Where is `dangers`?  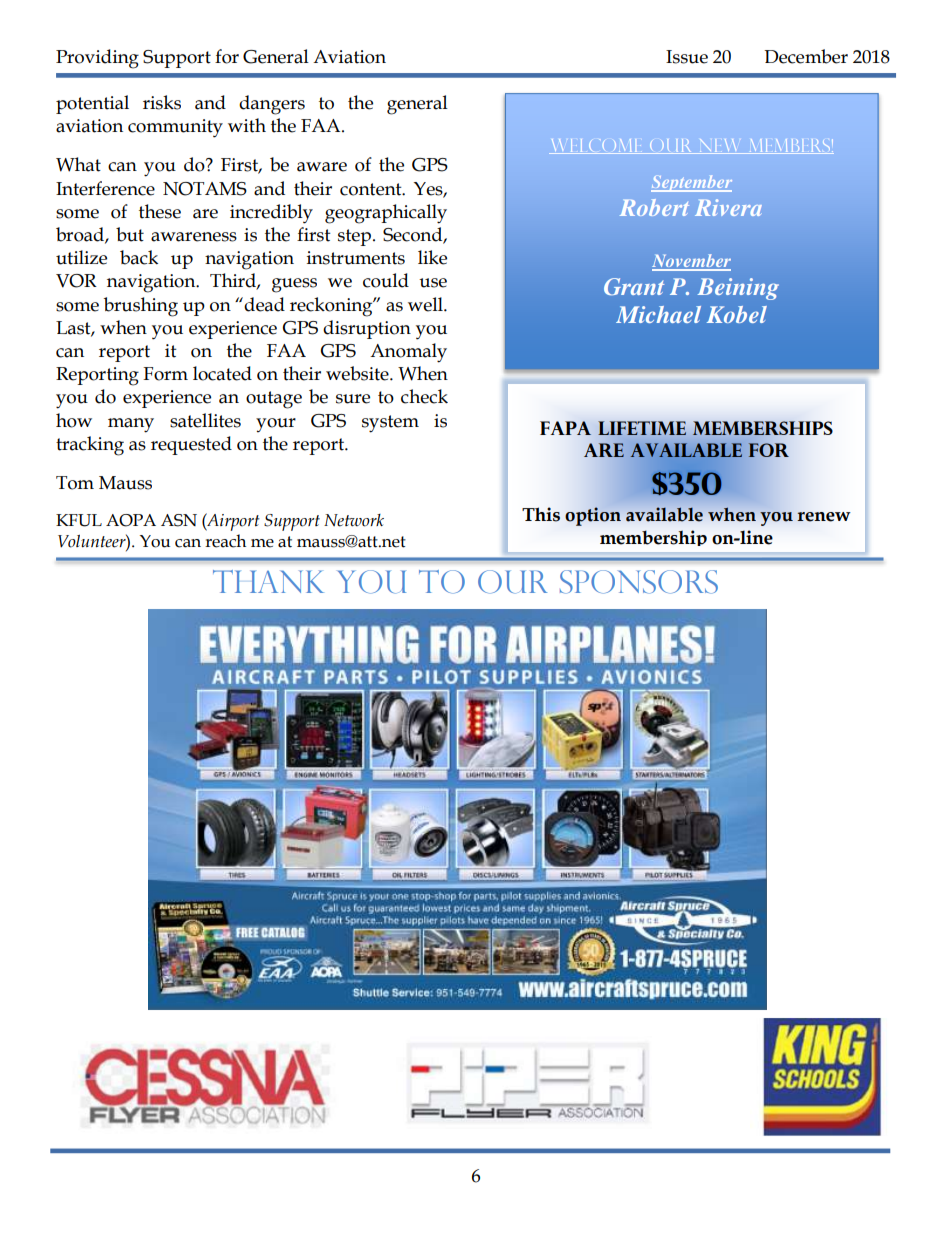
dangers is located at coordinates (272, 105).
